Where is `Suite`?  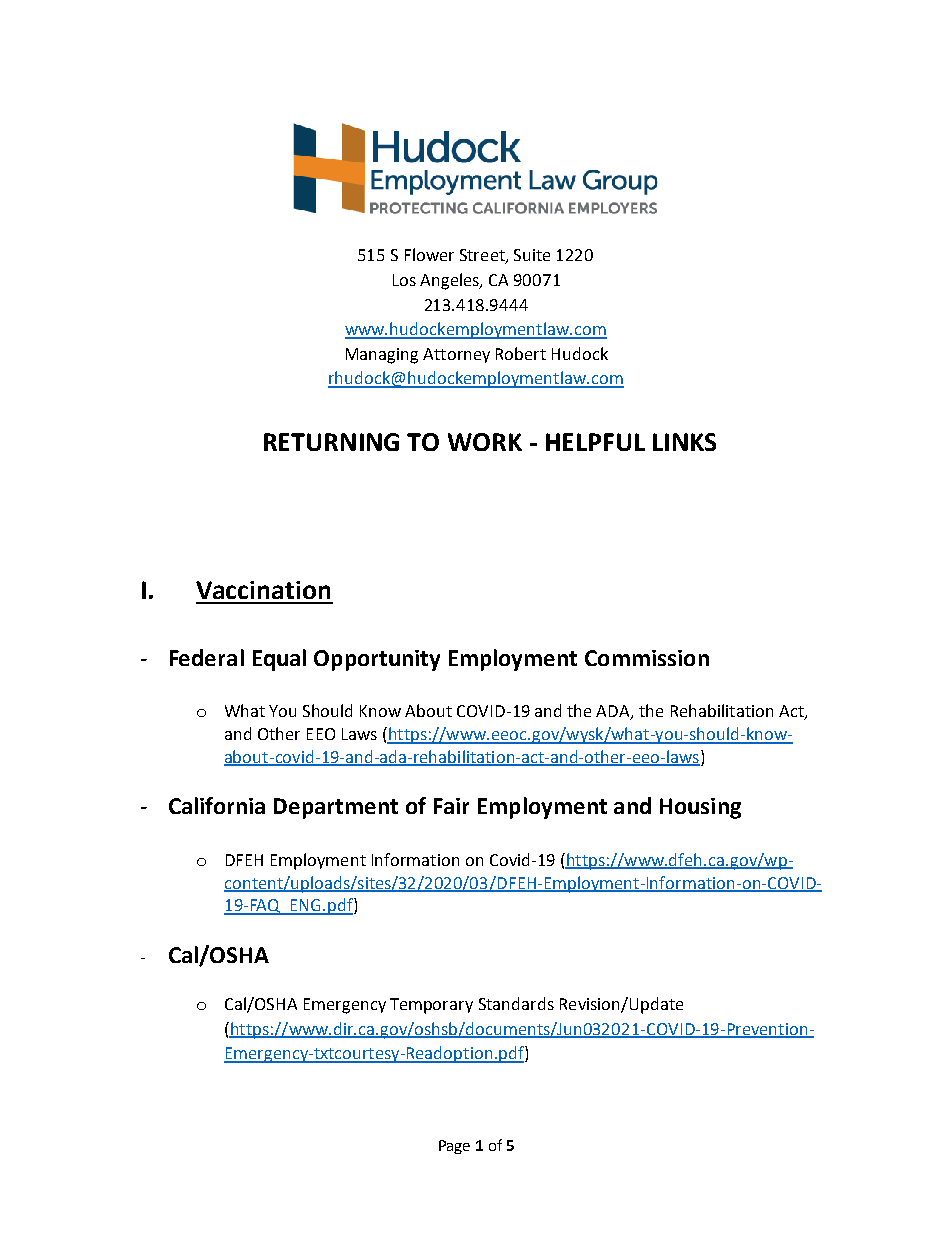 Suite is located at coordinates (532, 255).
